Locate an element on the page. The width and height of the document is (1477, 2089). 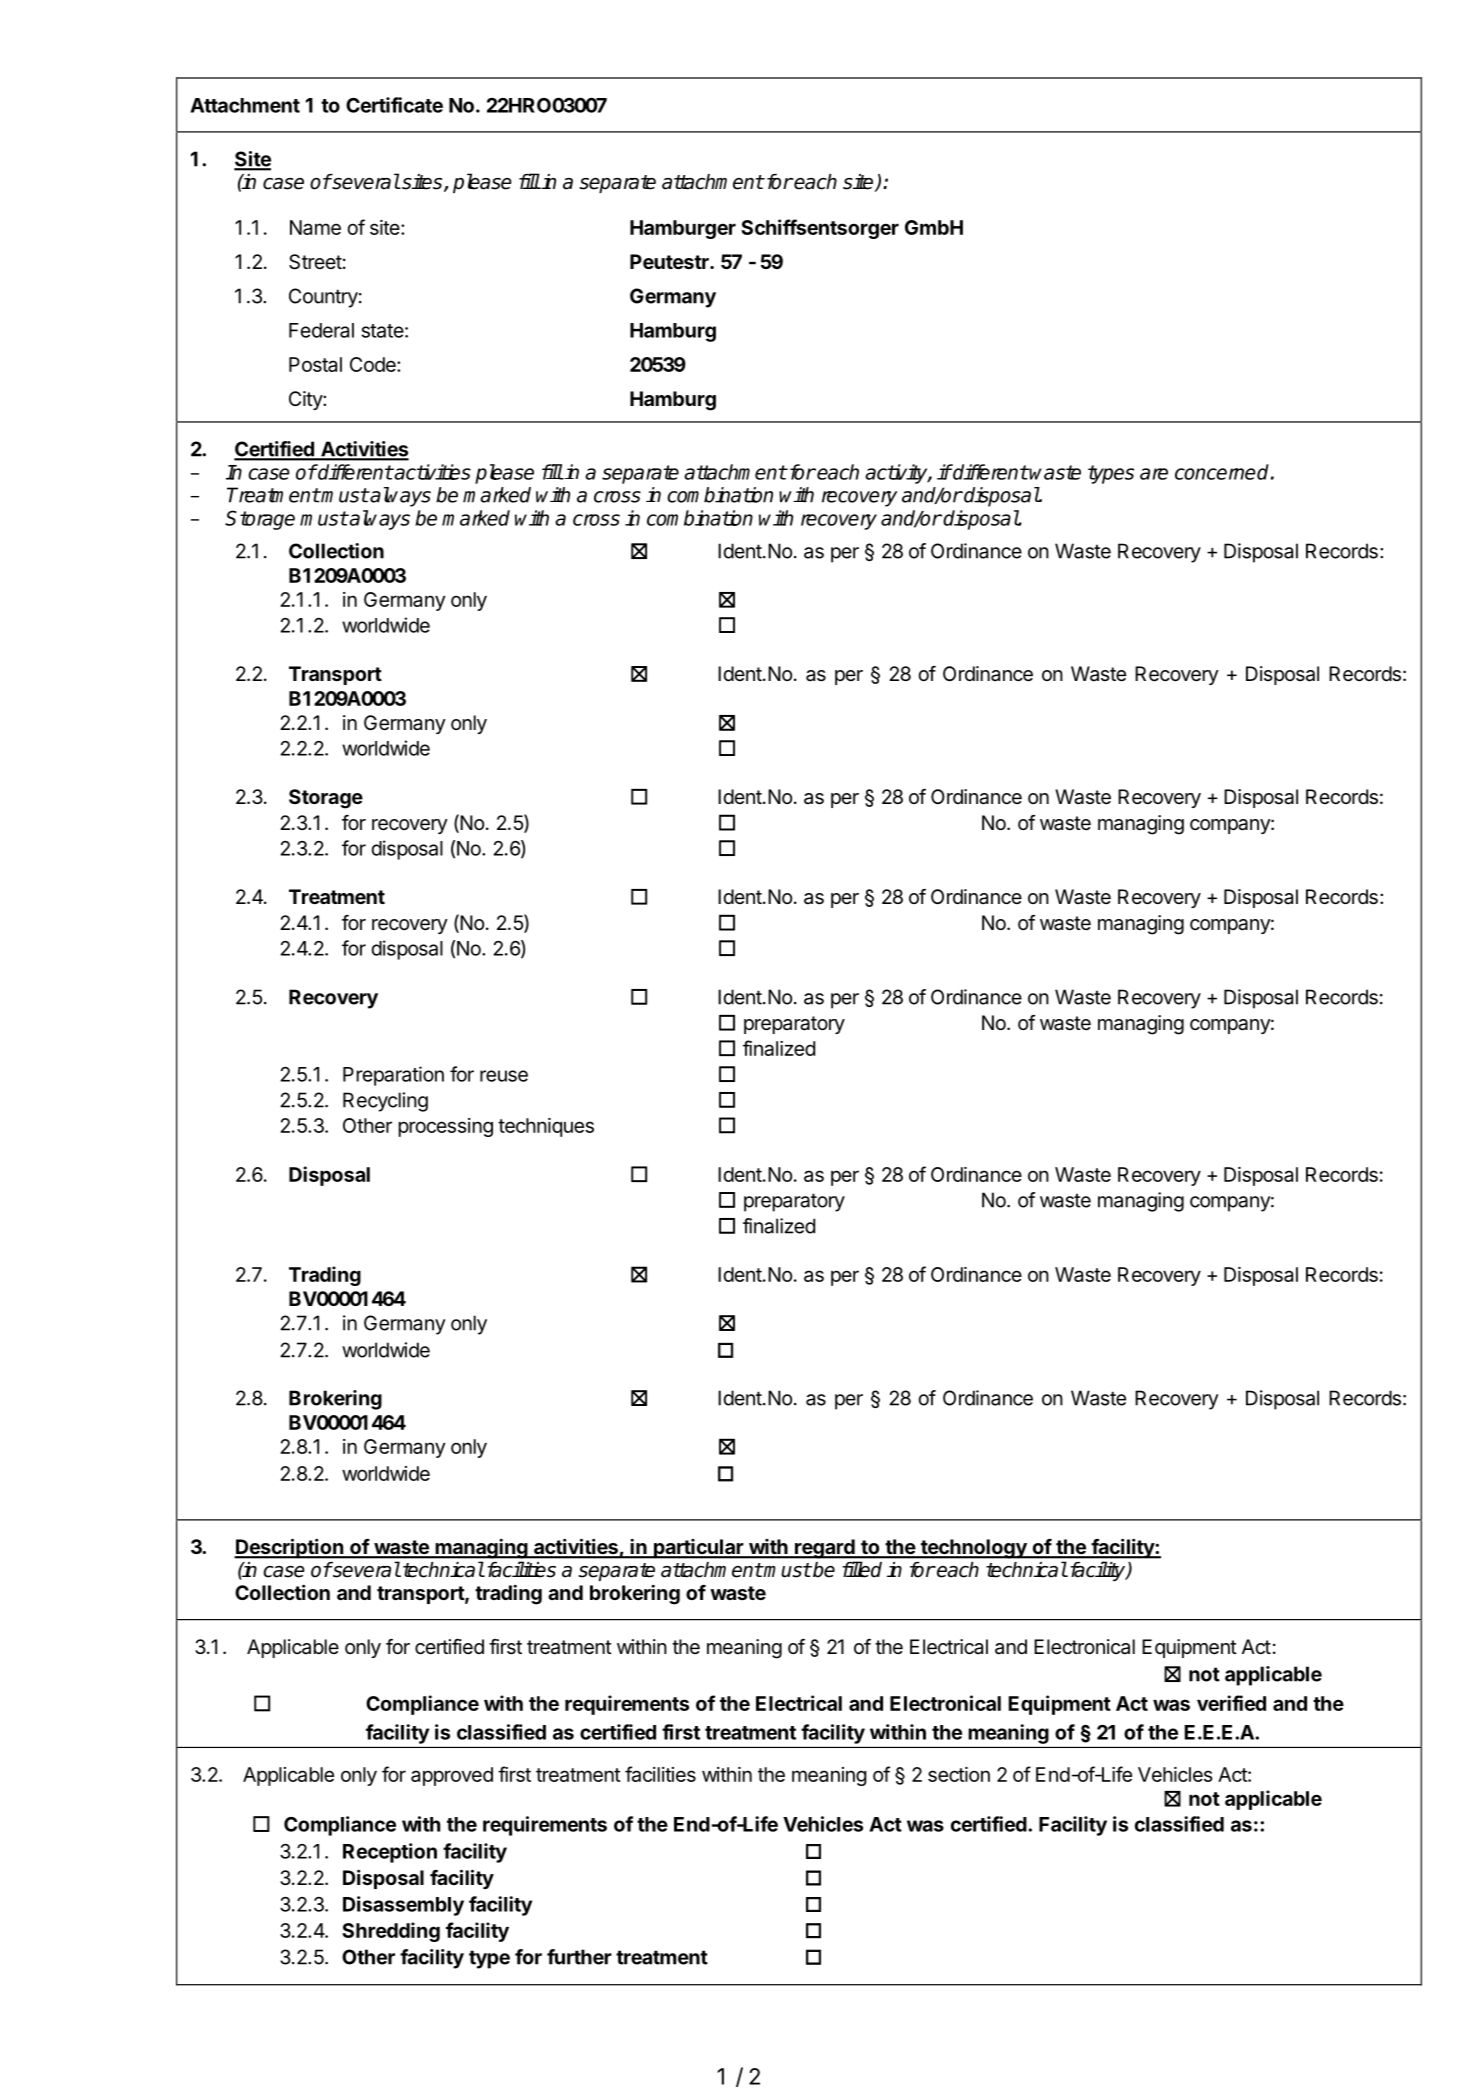
state is located at coordinates (382, 331).
